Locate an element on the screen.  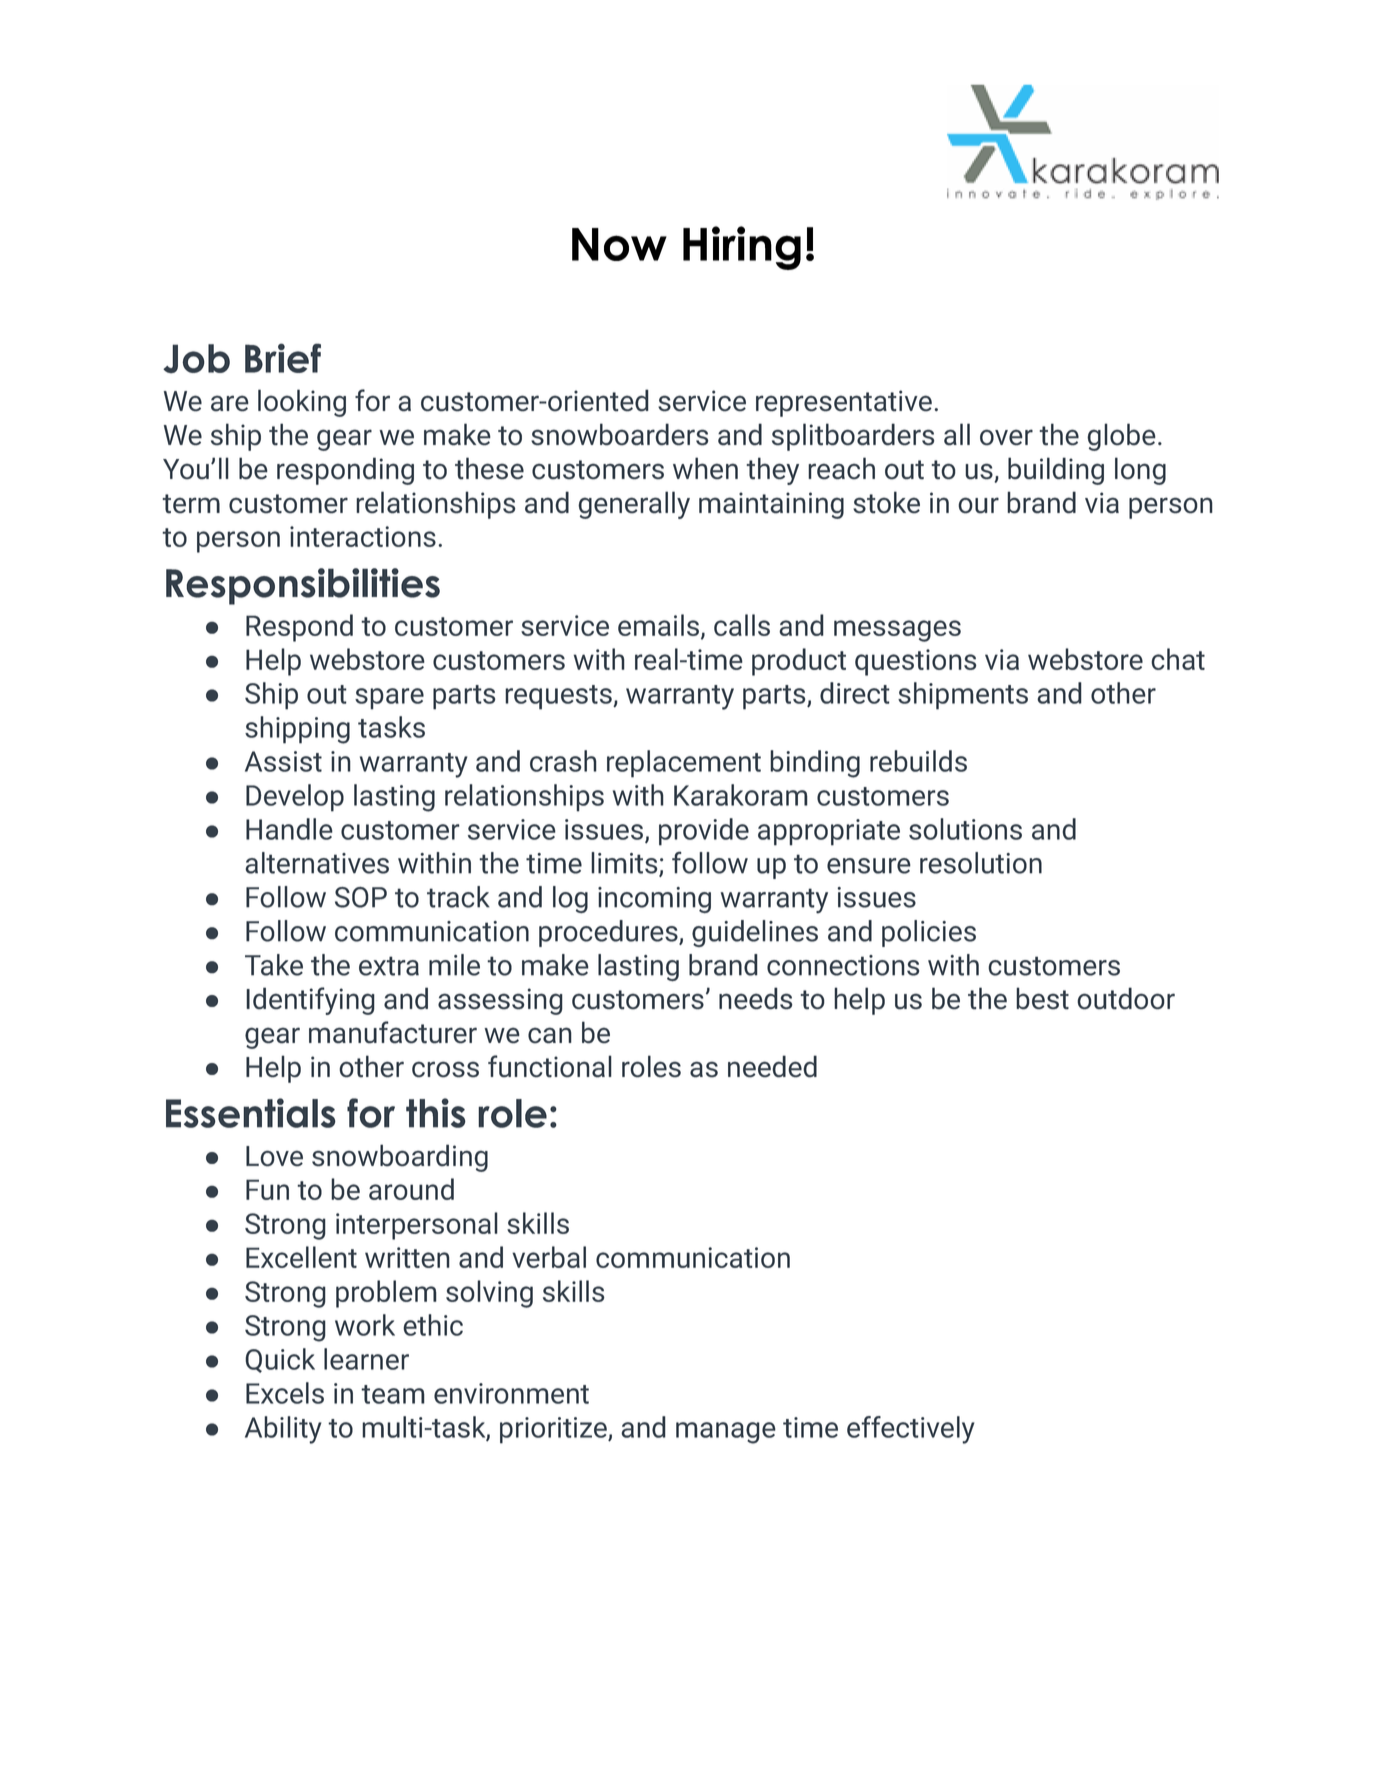
Brief is located at coordinates (283, 358).
